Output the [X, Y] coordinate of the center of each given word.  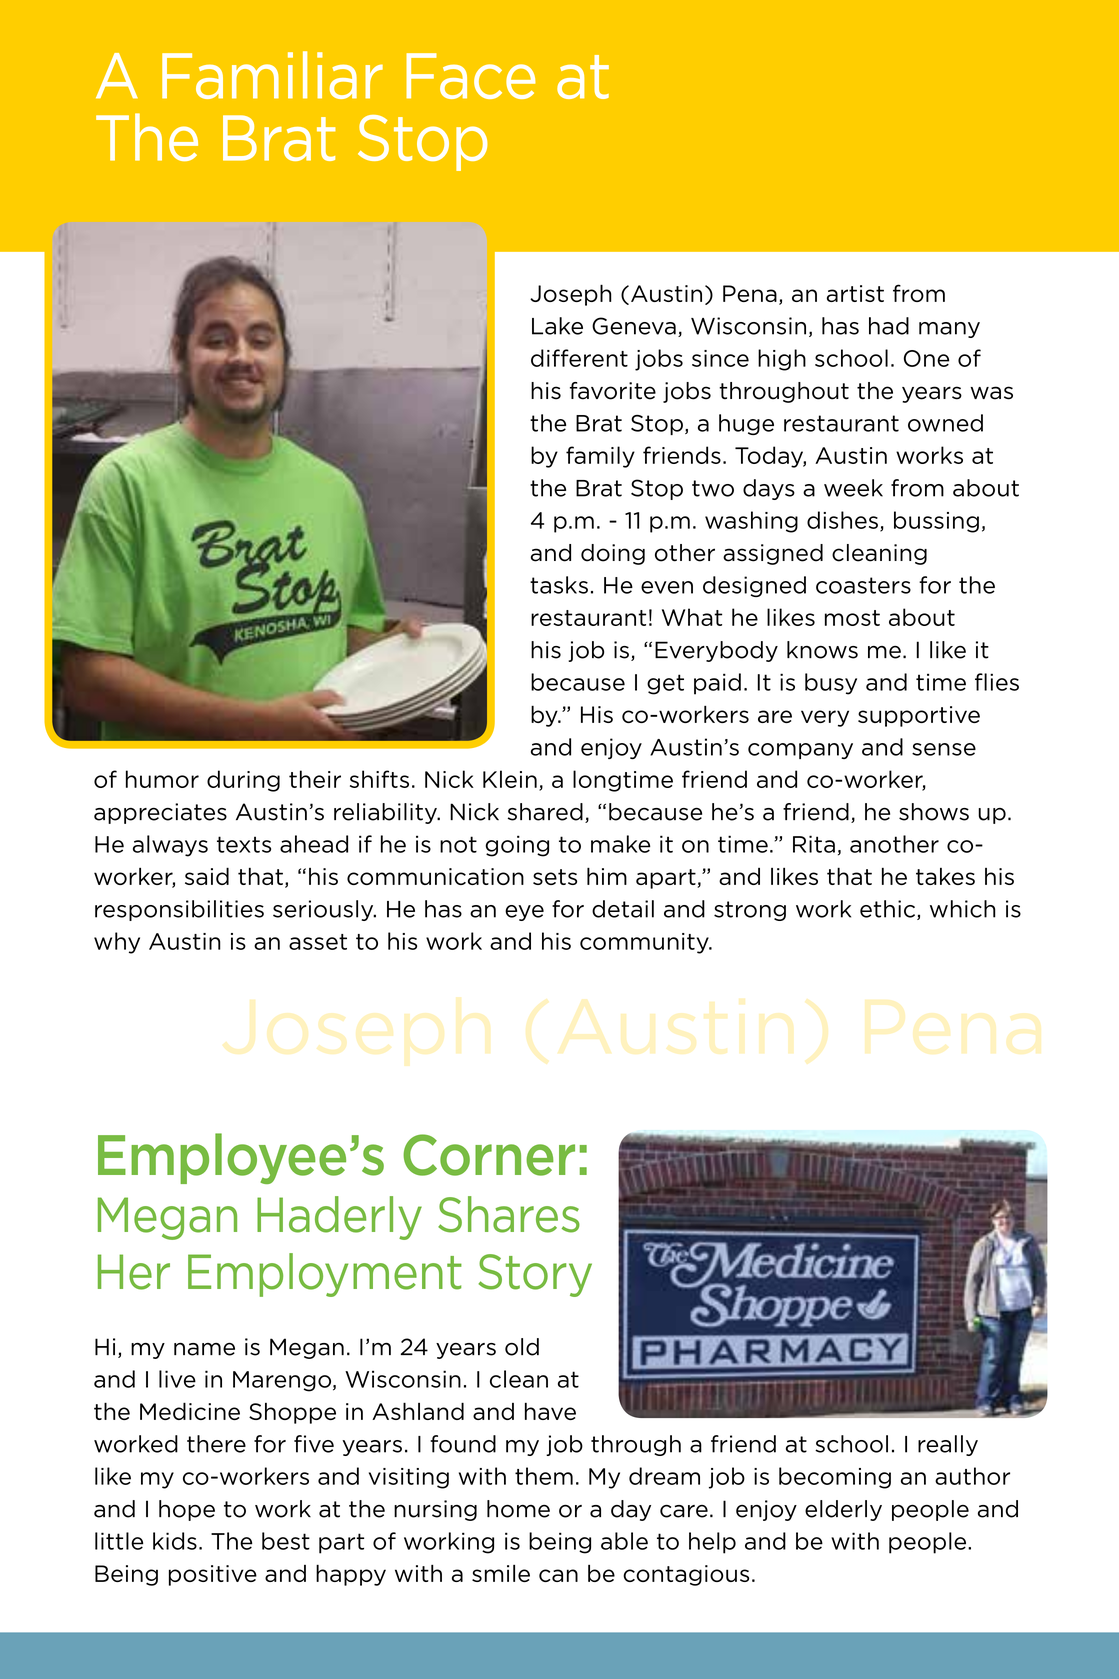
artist [855, 293]
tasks [559, 585]
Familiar [272, 75]
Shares [509, 1214]
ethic [889, 910]
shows [934, 812]
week [853, 488]
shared [545, 812]
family [600, 457]
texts [244, 844]
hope [187, 1510]
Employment [325, 1275]
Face [471, 76]
